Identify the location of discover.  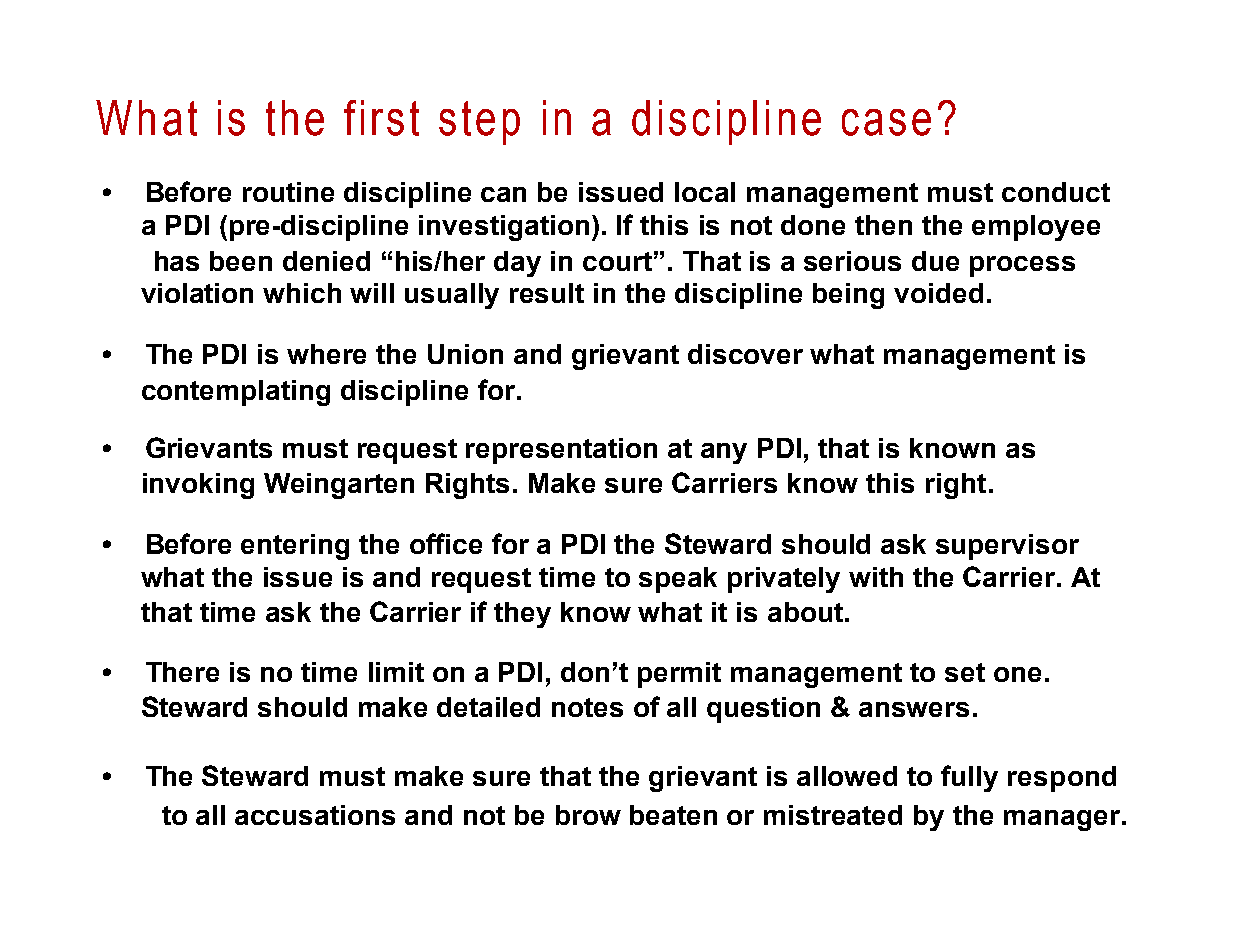
(745, 354).
